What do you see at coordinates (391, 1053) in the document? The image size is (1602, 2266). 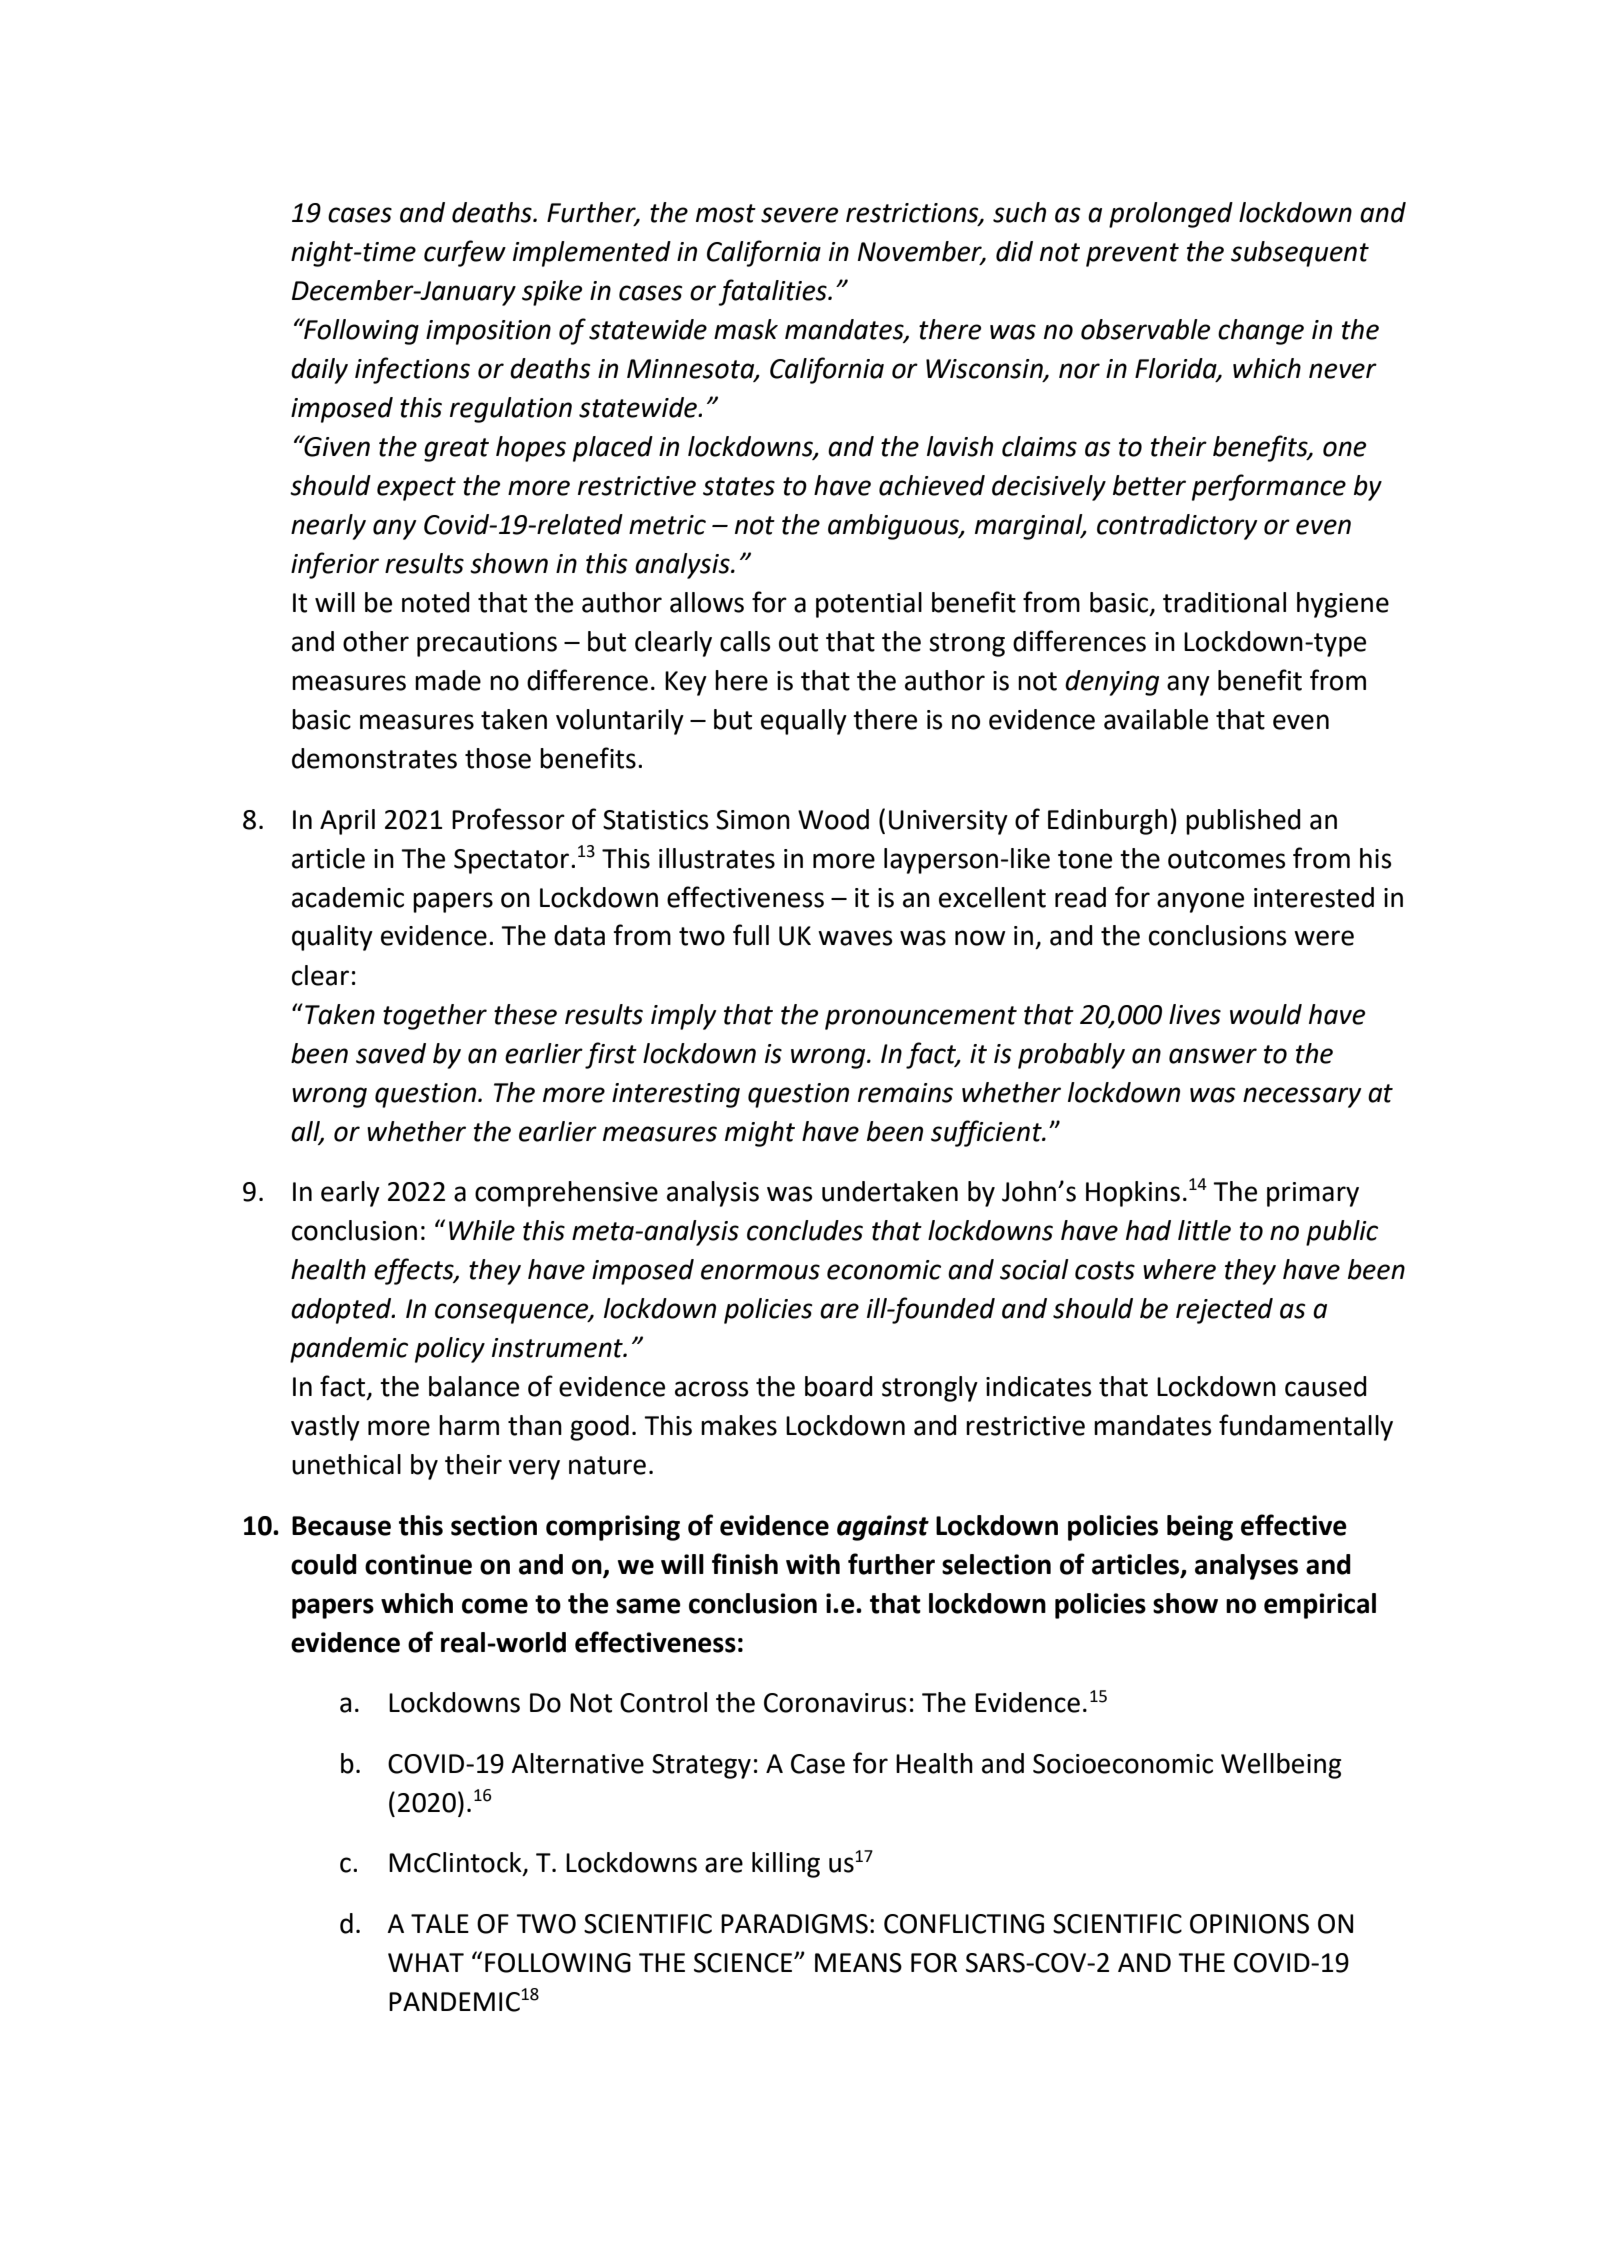 I see `saved` at bounding box center [391, 1053].
